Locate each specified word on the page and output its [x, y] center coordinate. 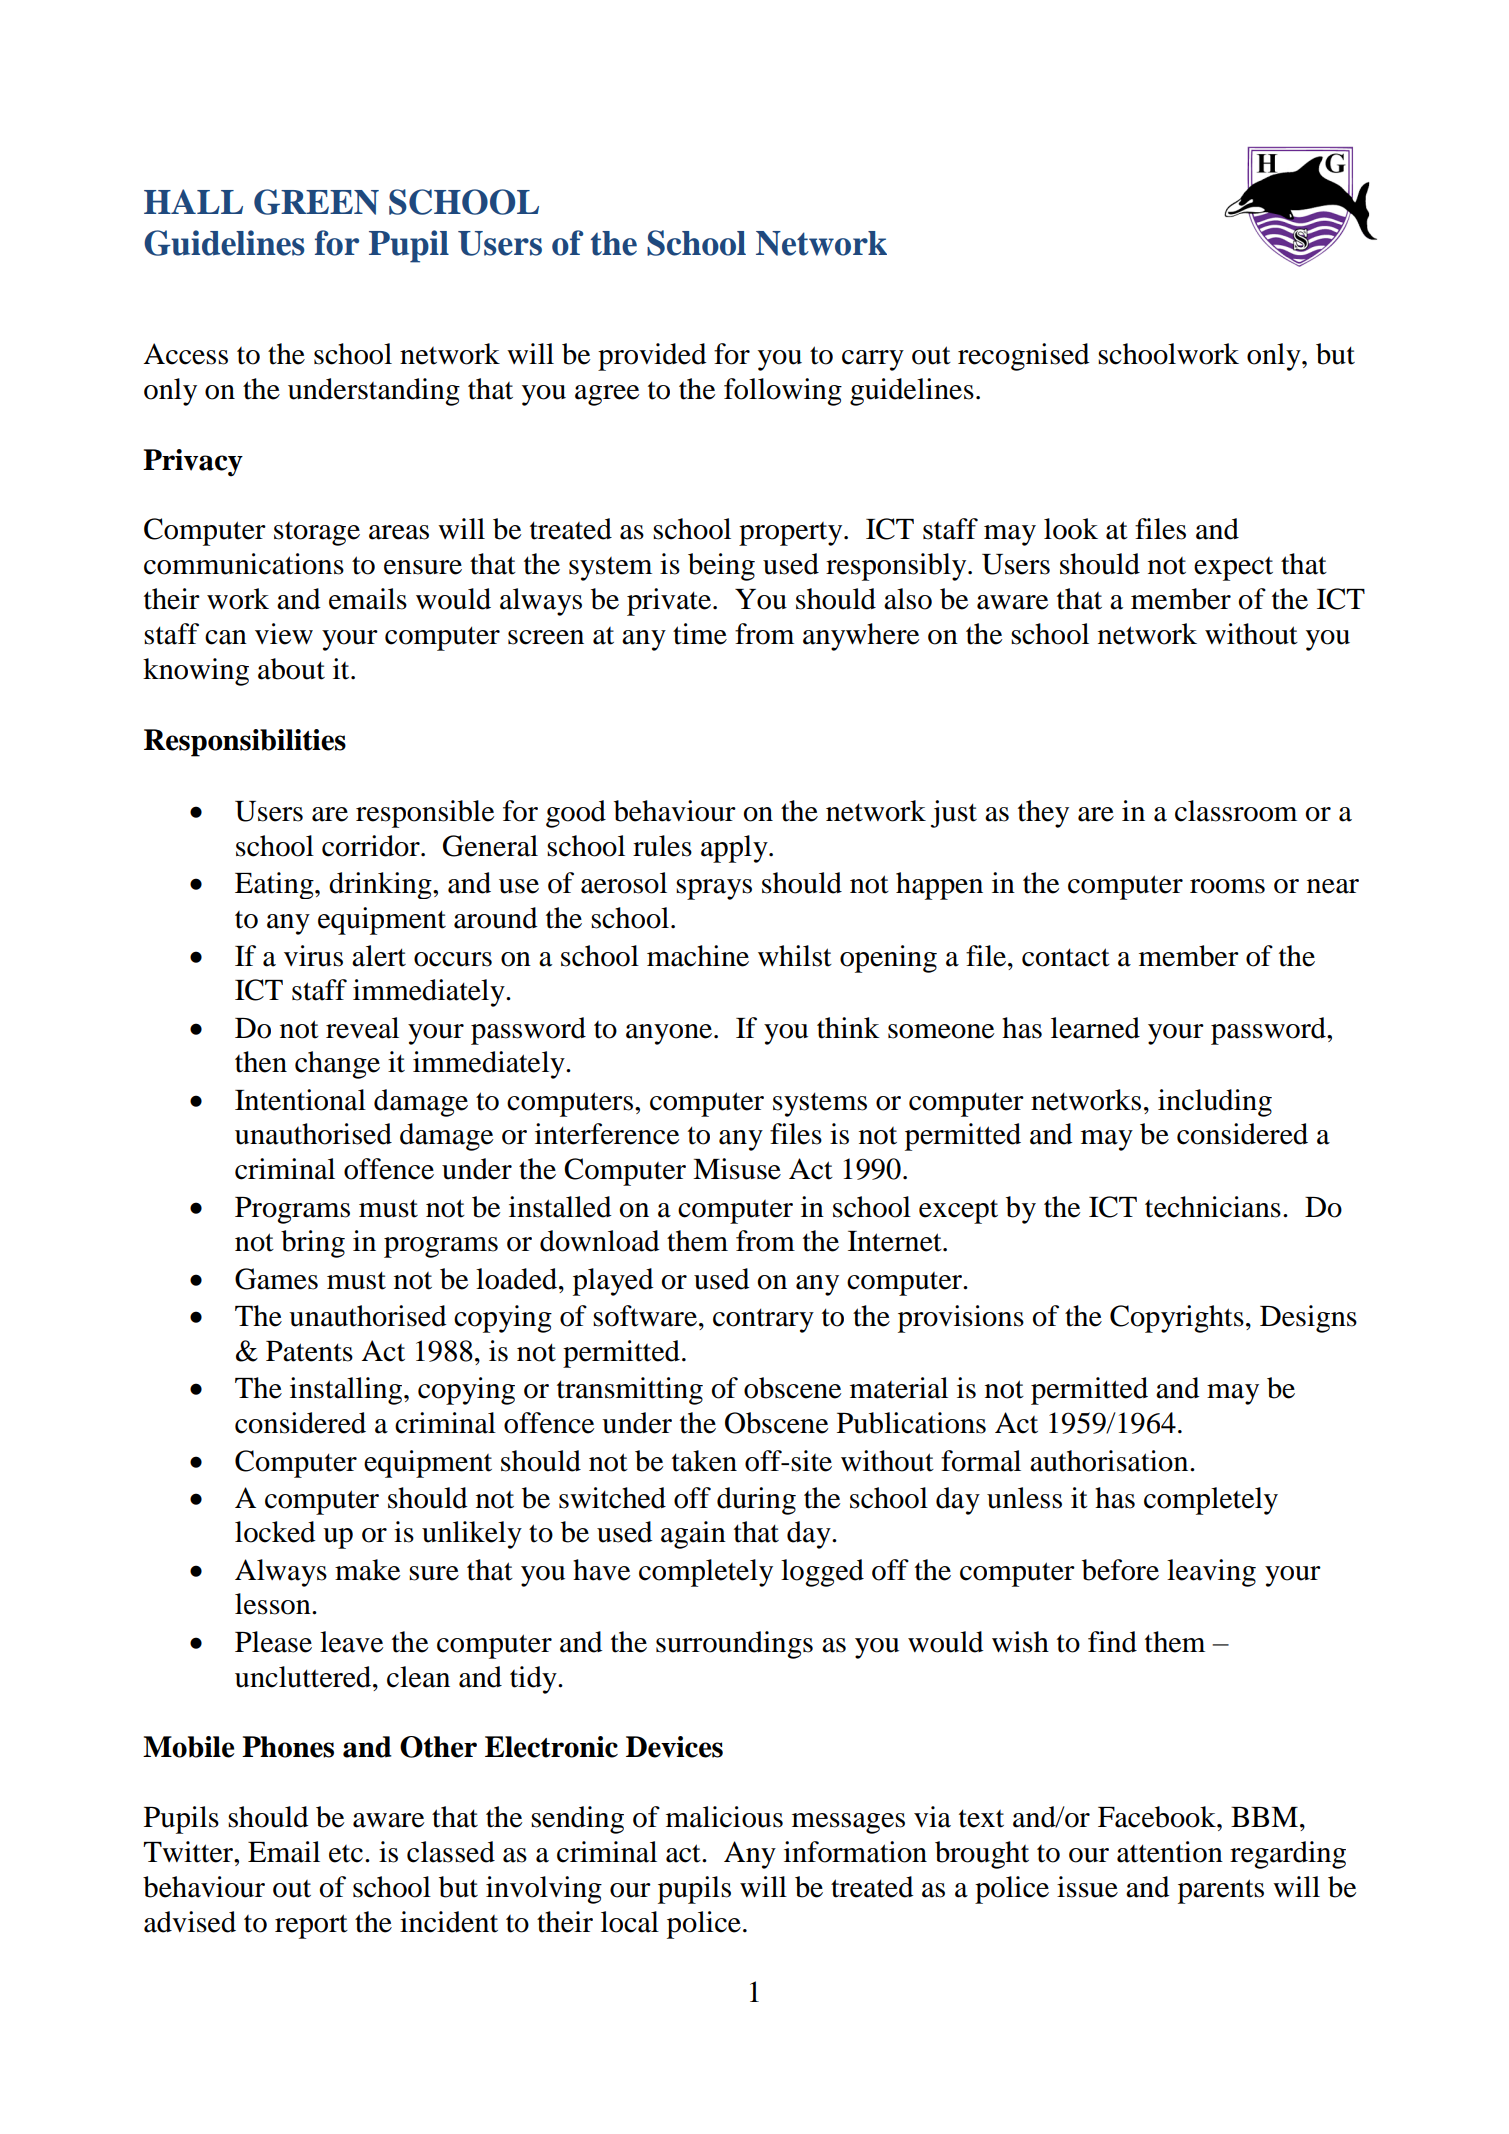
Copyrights [1177, 1319]
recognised [1024, 357]
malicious [724, 1817]
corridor [372, 846]
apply [735, 849]
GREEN [316, 202]
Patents [309, 1351]
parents [1221, 1891]
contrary [763, 1320]
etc [346, 1854]
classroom [1236, 811]
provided [652, 357]
